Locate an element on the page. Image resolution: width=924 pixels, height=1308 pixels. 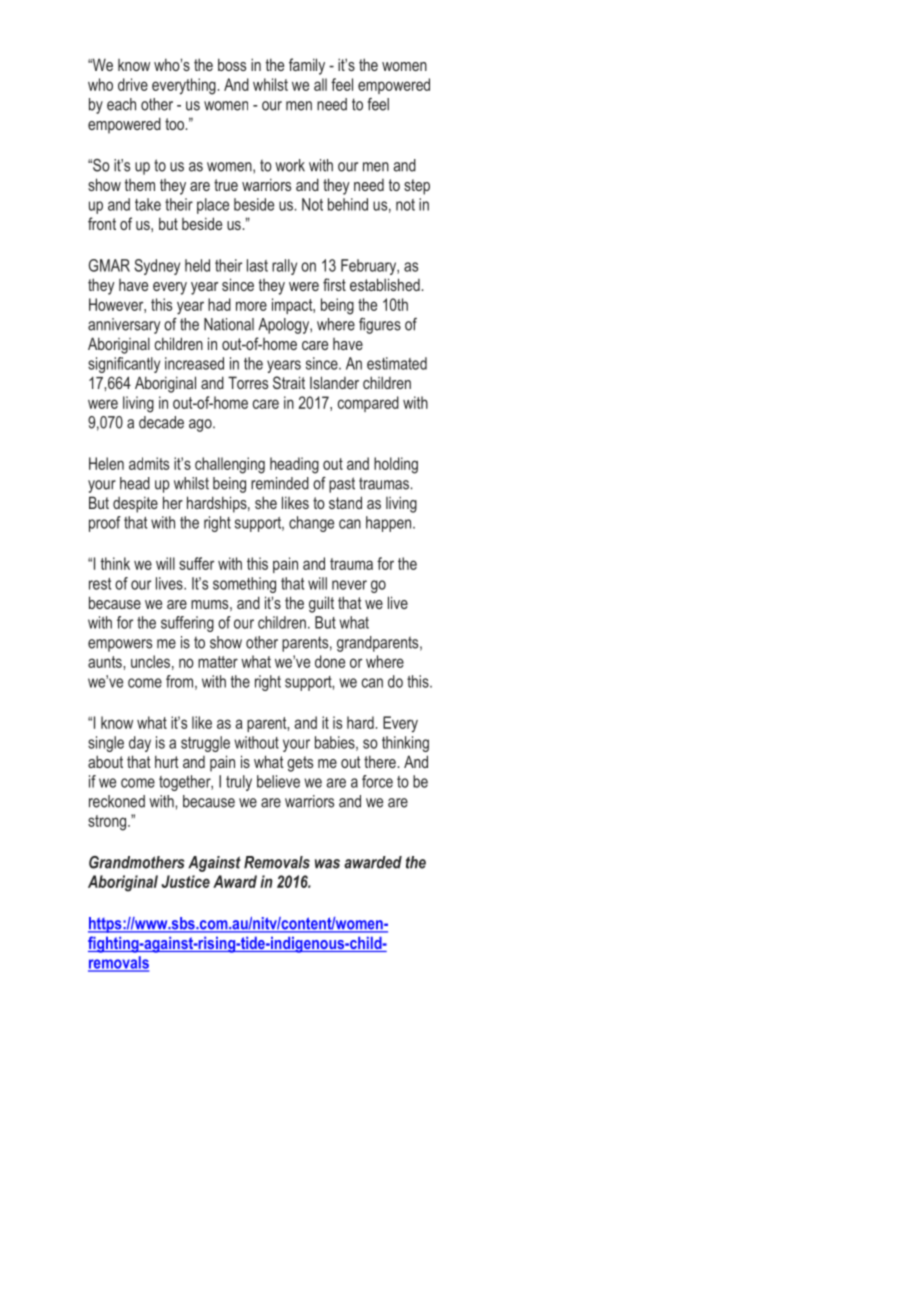
boss is located at coordinates (232, 64).
